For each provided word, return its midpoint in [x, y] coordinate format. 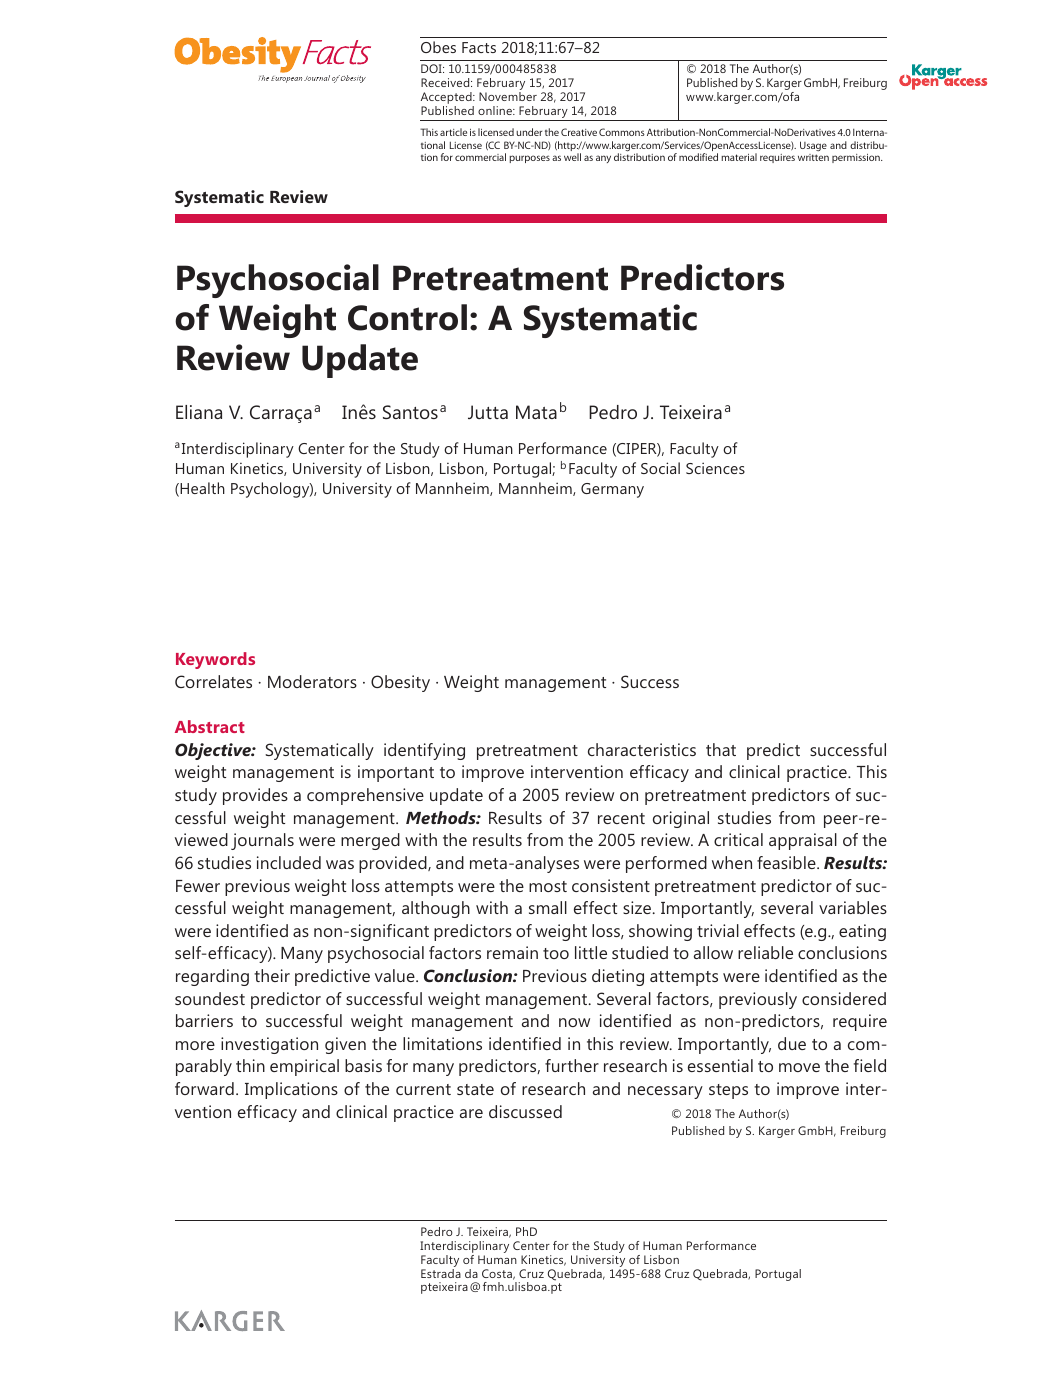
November [508, 96]
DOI [432, 68]
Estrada [441, 1273]
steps [728, 1091]
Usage [813, 146]
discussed [525, 1111]
